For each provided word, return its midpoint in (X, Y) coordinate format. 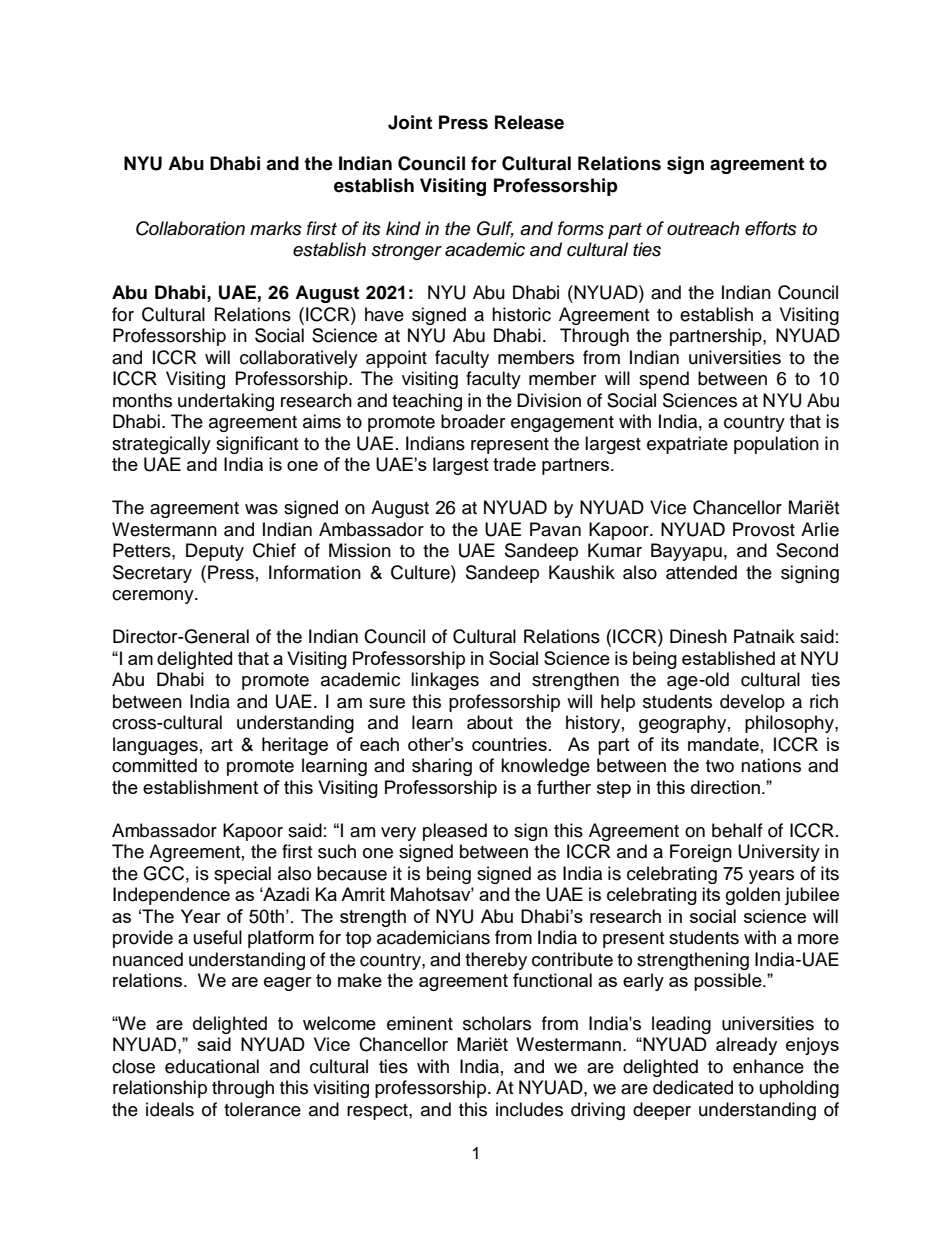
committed (154, 765)
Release (529, 122)
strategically (161, 445)
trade (514, 464)
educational (212, 1066)
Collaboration (190, 228)
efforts (771, 228)
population (776, 445)
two (720, 766)
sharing (442, 767)
